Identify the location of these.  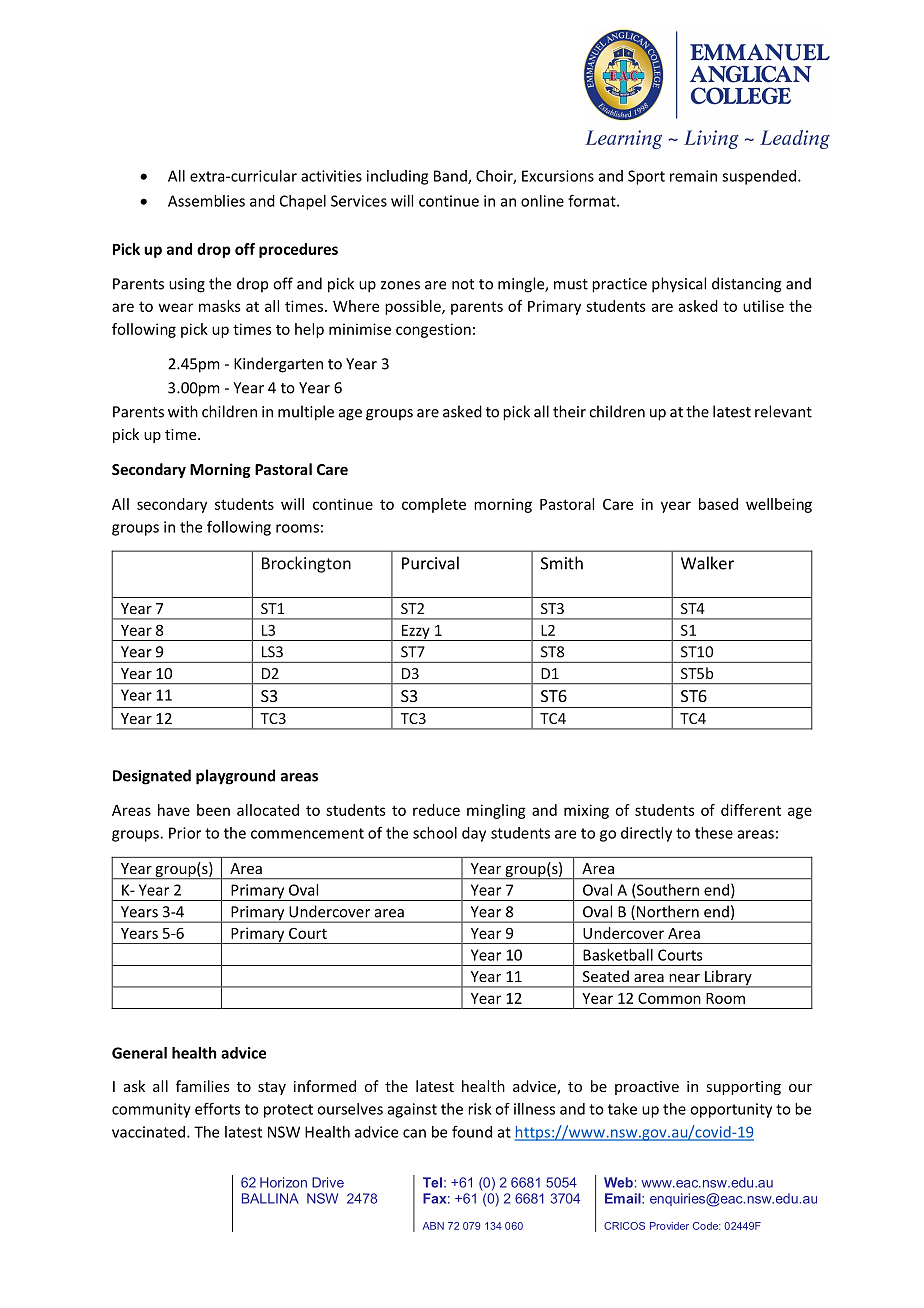
(714, 833).
